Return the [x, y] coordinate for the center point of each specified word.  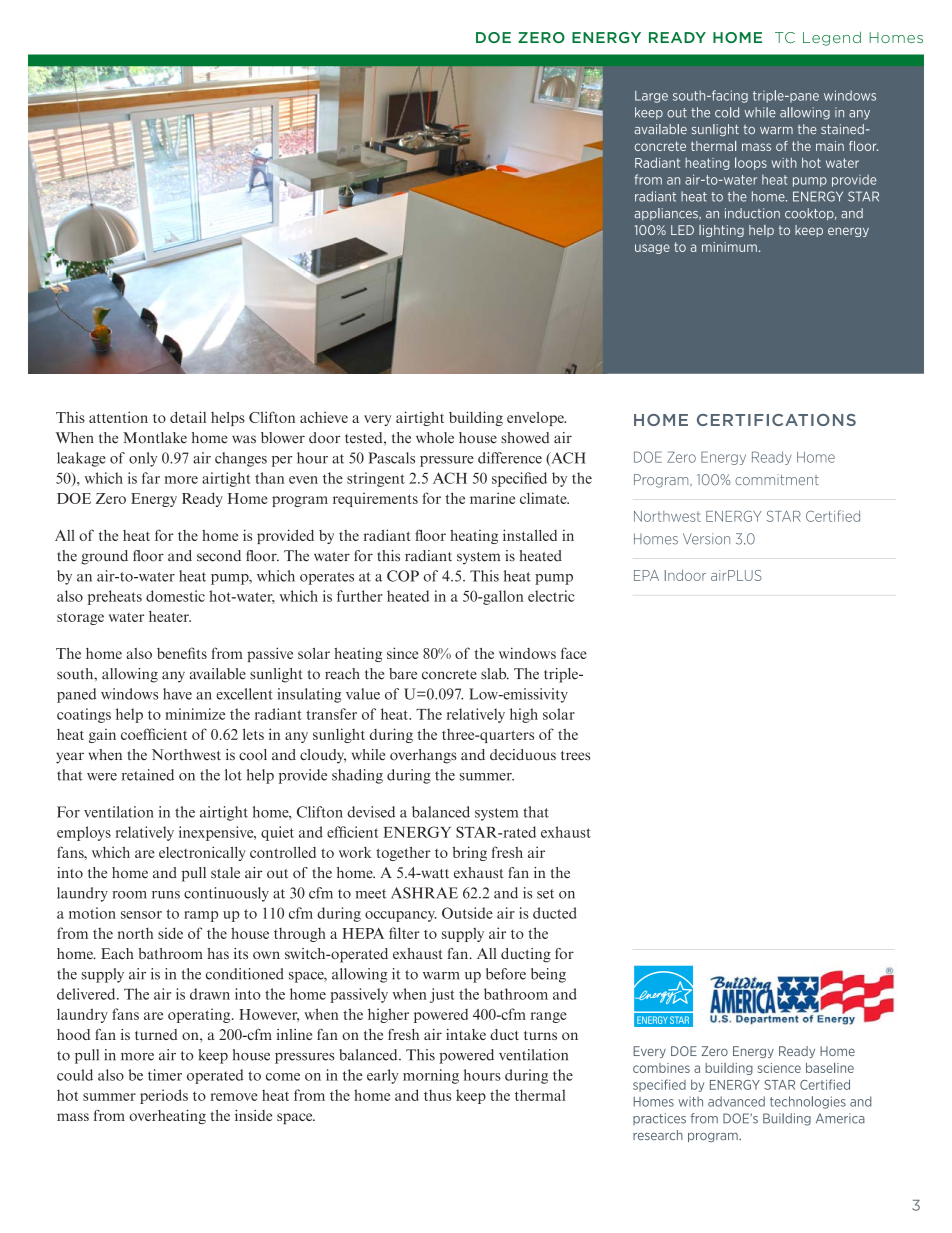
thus [437, 1095]
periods [164, 1096]
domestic [175, 596]
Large [651, 97]
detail [188, 417]
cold [727, 112]
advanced [736, 1101]
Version [706, 539]
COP [403, 576]
